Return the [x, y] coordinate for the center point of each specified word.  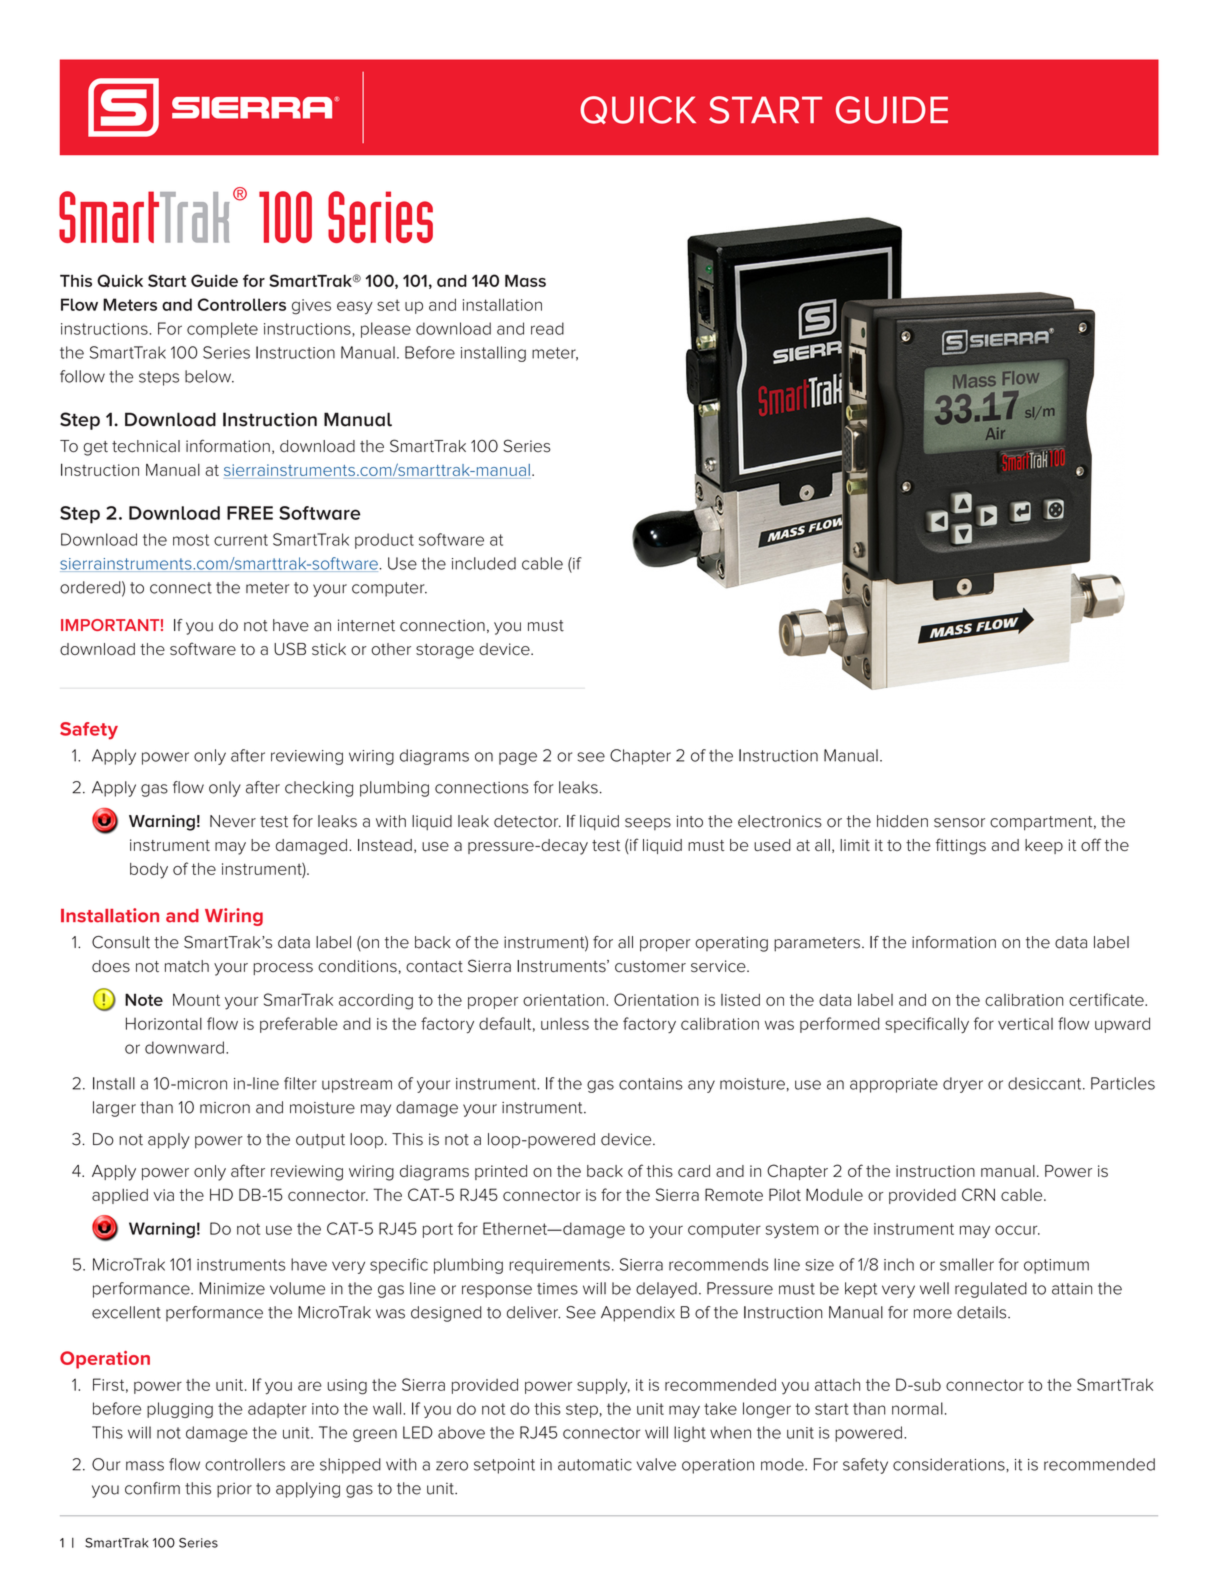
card [694, 1171]
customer [650, 966]
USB [290, 648]
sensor [959, 823]
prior [234, 1490]
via [163, 1195]
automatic [595, 1465]
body [149, 871]
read [547, 328]
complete [222, 330]
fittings [961, 846]
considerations [950, 1464]
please [386, 330]
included [484, 563]
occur [1017, 1230]
